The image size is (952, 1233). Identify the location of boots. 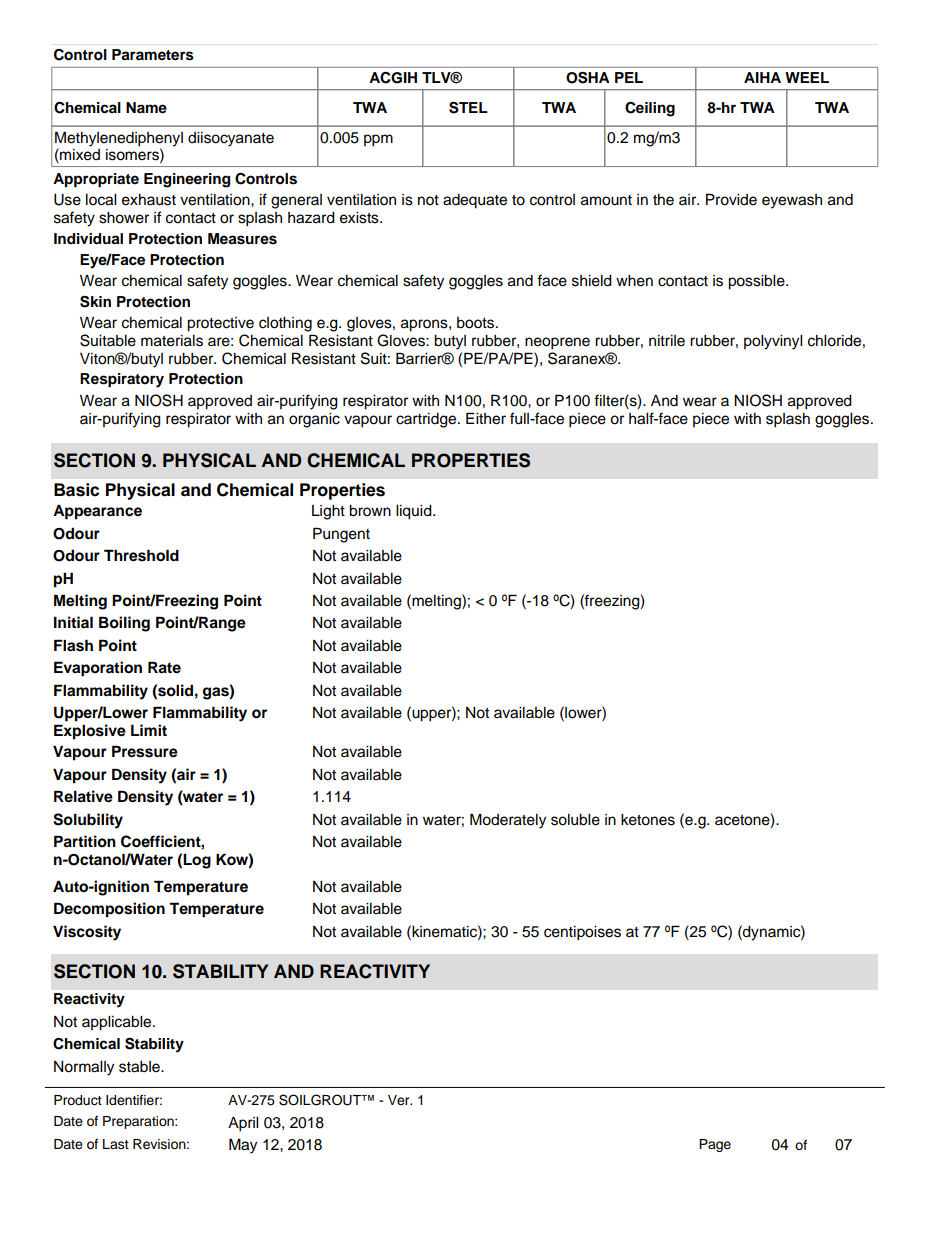
(477, 323).
